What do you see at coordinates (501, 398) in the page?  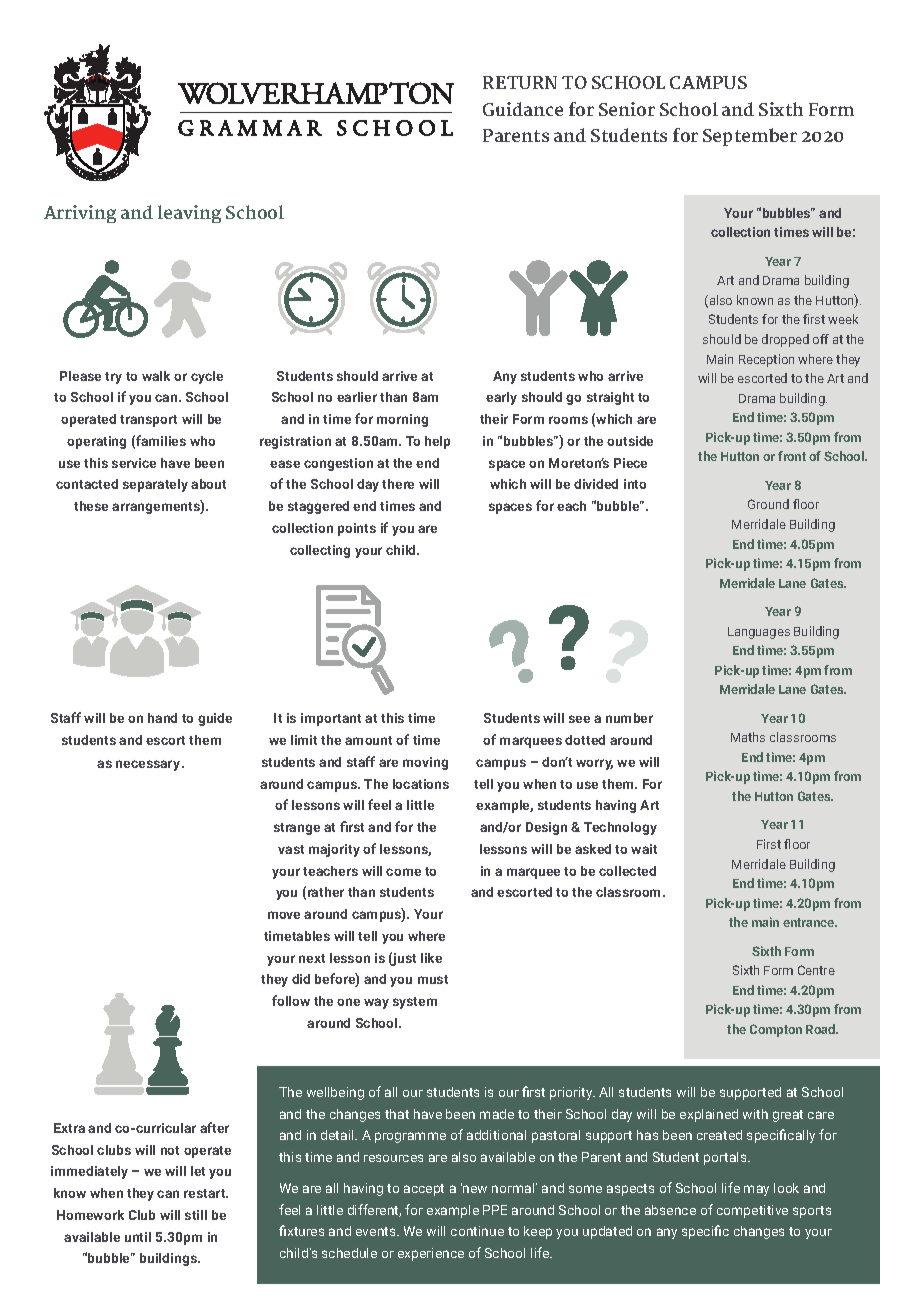 I see `early` at bounding box center [501, 398].
